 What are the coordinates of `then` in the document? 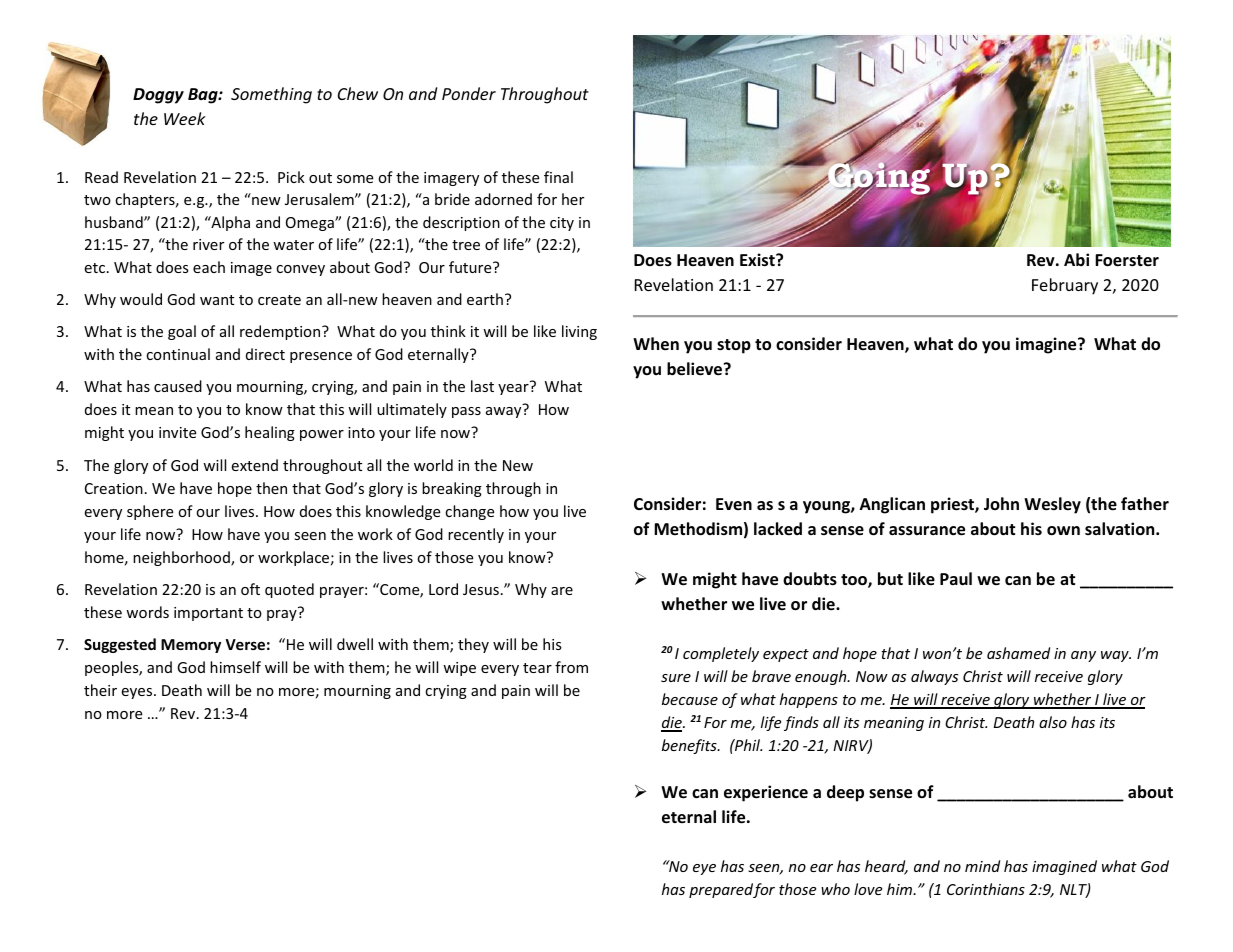 It's located at (271, 488).
